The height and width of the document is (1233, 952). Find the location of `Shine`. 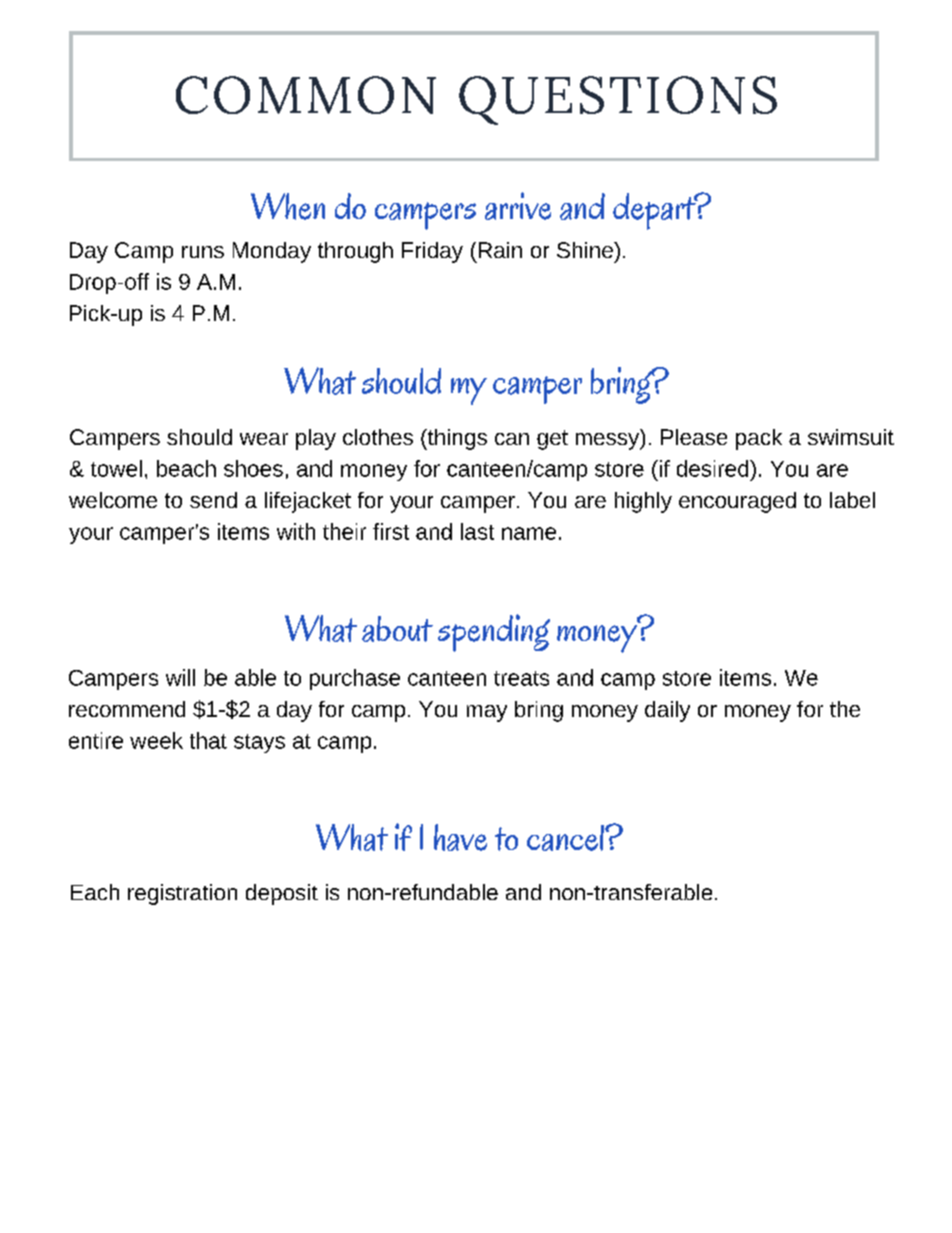

Shine is located at coordinates (586, 250).
